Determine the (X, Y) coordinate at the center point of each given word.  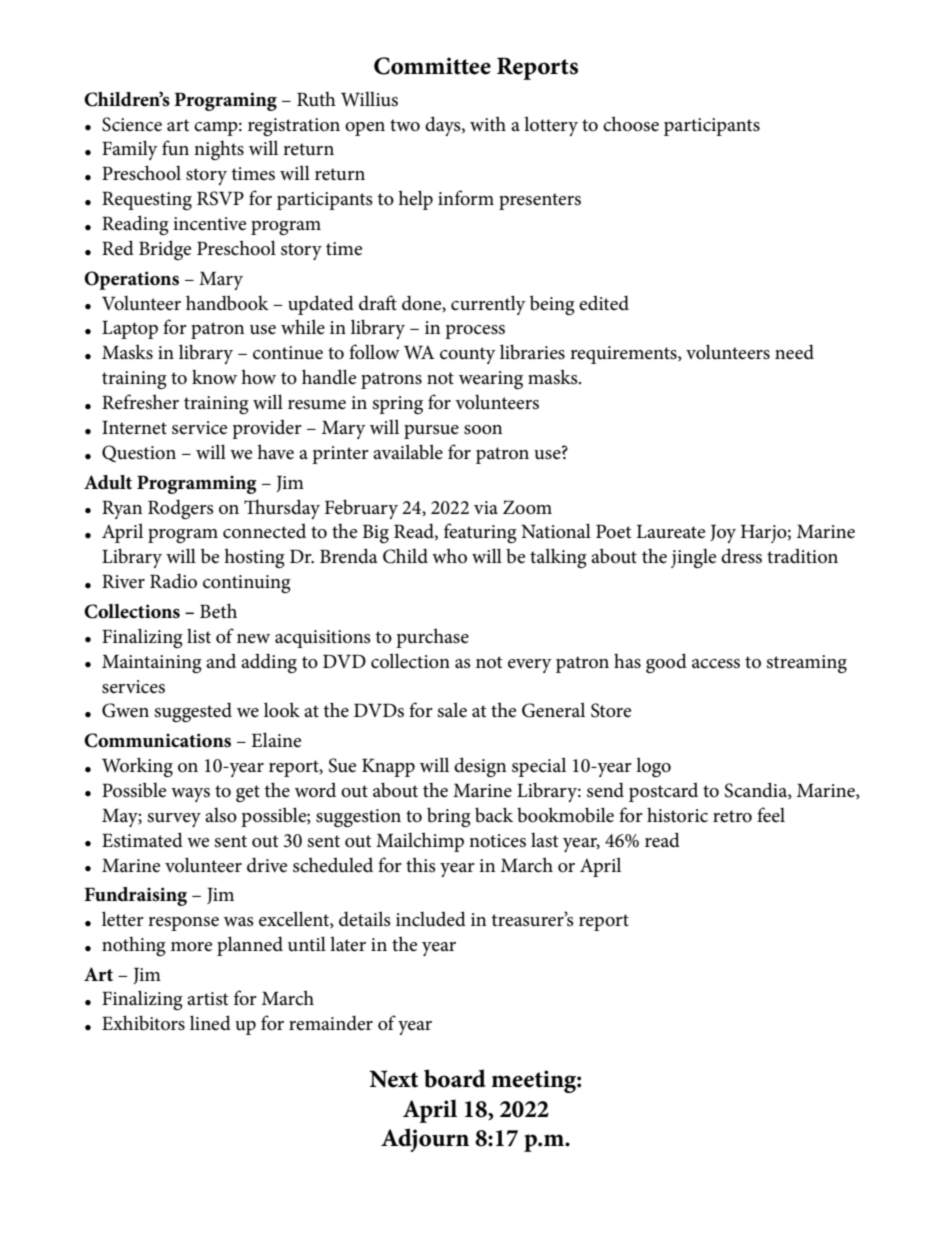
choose (631, 124)
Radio (173, 581)
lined (210, 1023)
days (444, 126)
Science (132, 124)
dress (741, 556)
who (449, 556)
